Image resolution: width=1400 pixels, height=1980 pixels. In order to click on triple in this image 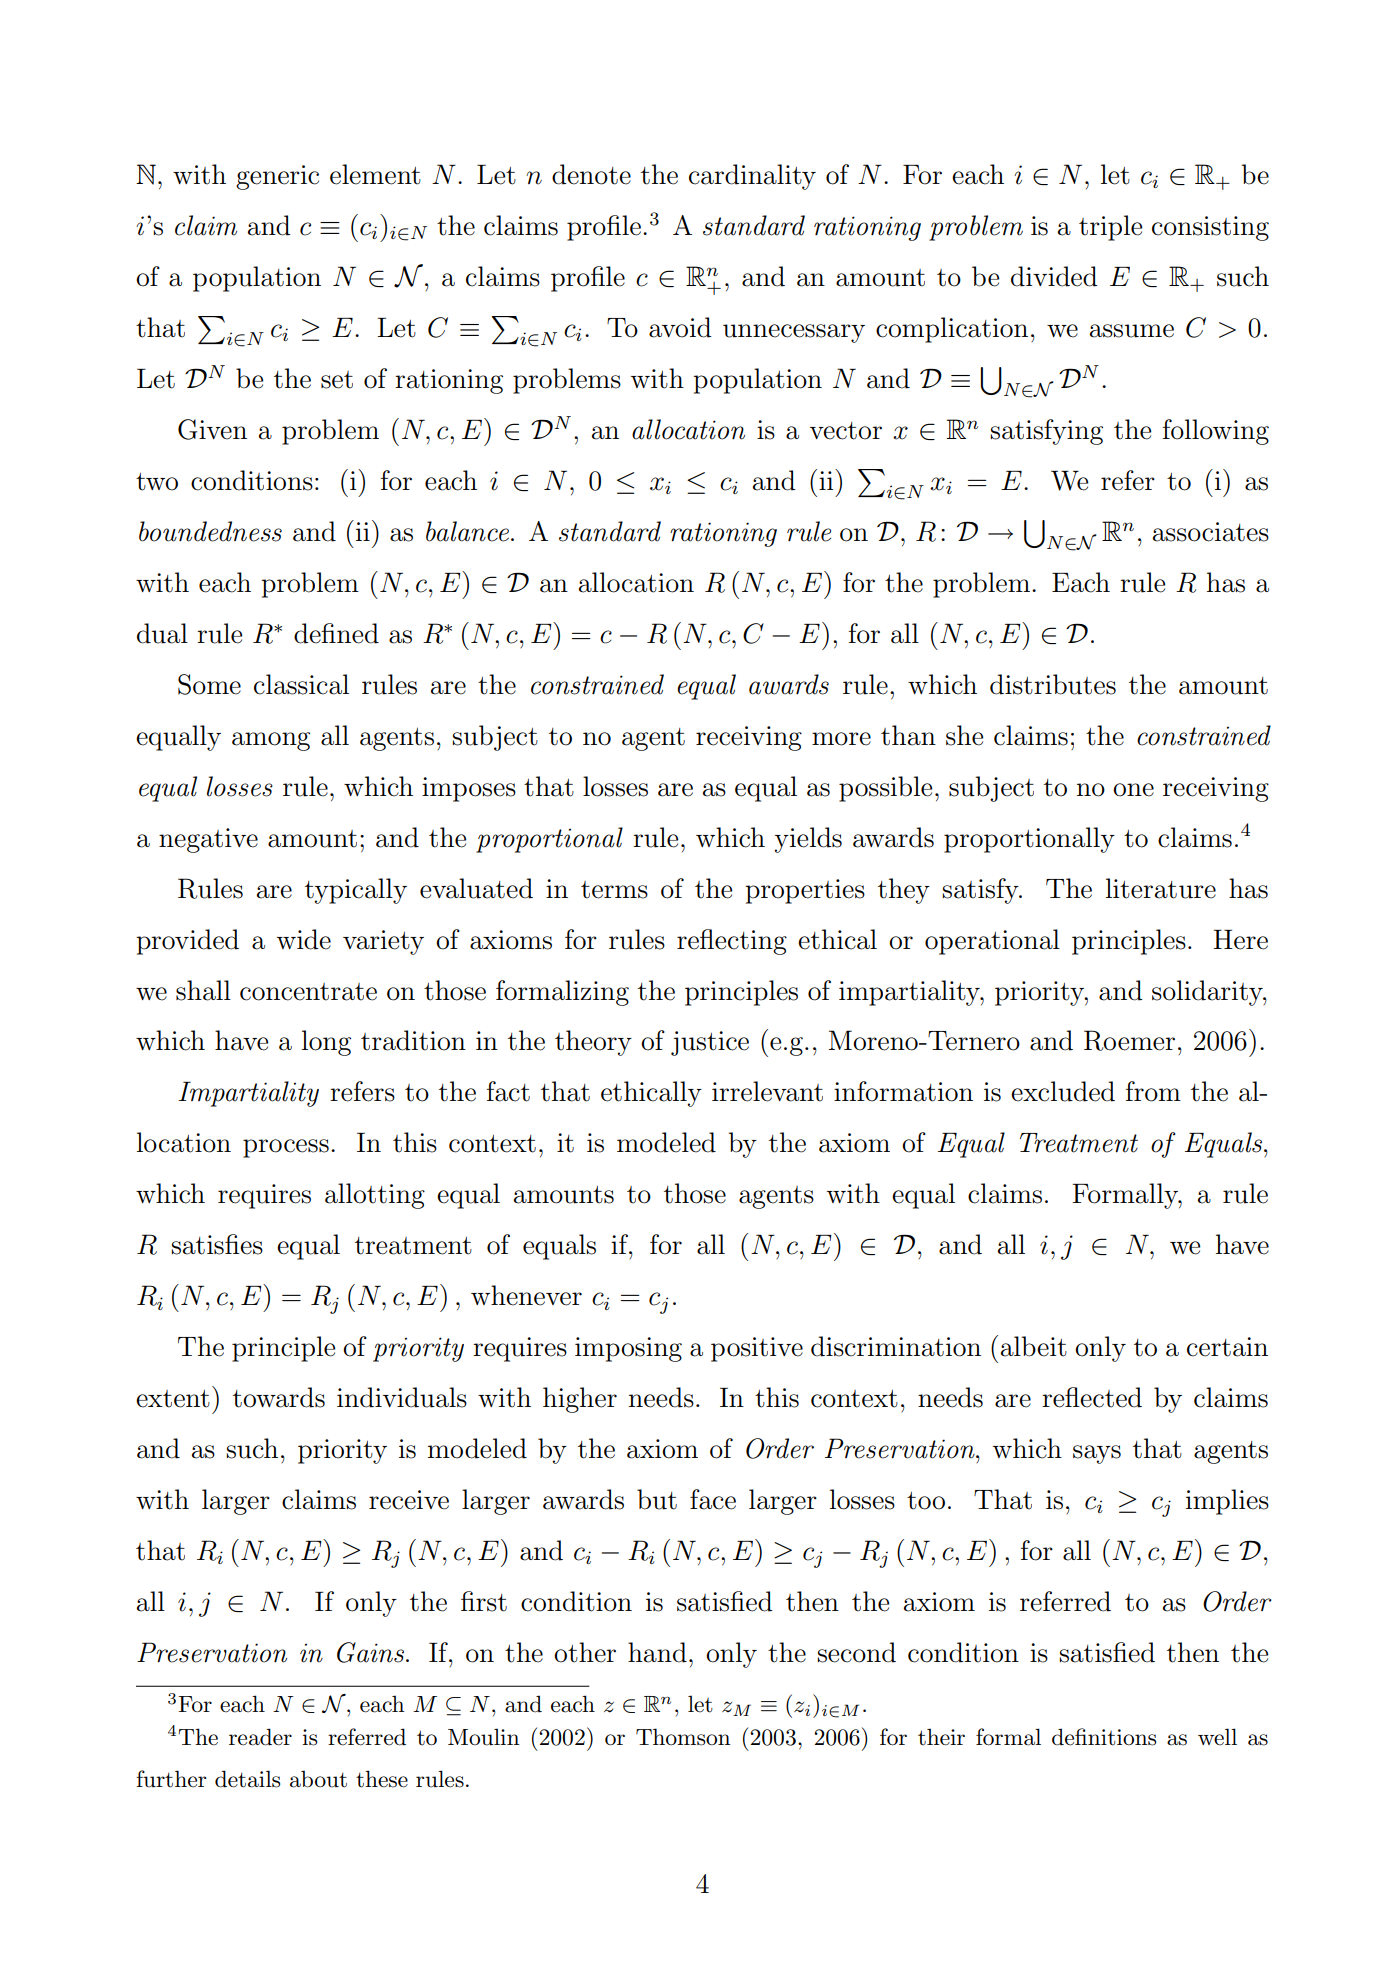, I will do `click(1110, 228)`.
